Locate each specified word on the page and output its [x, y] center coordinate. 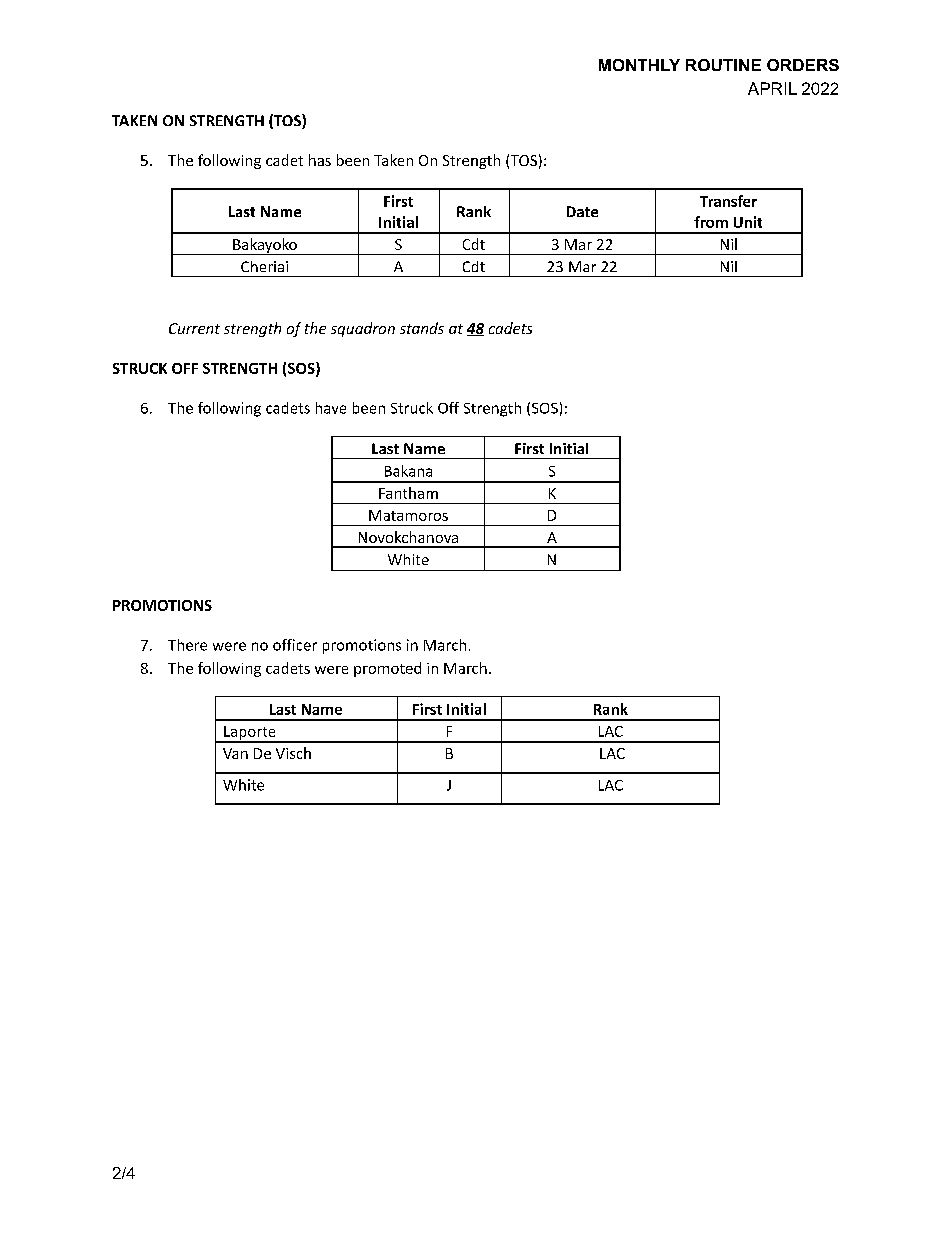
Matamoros [408, 515]
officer [295, 645]
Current [194, 328]
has [320, 160]
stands [422, 328]
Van [235, 753]
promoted [387, 669]
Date [582, 211]
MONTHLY [639, 65]
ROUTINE [723, 65]
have [331, 408]
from [711, 222]
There [187, 645]
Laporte [250, 734]
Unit [748, 222]
